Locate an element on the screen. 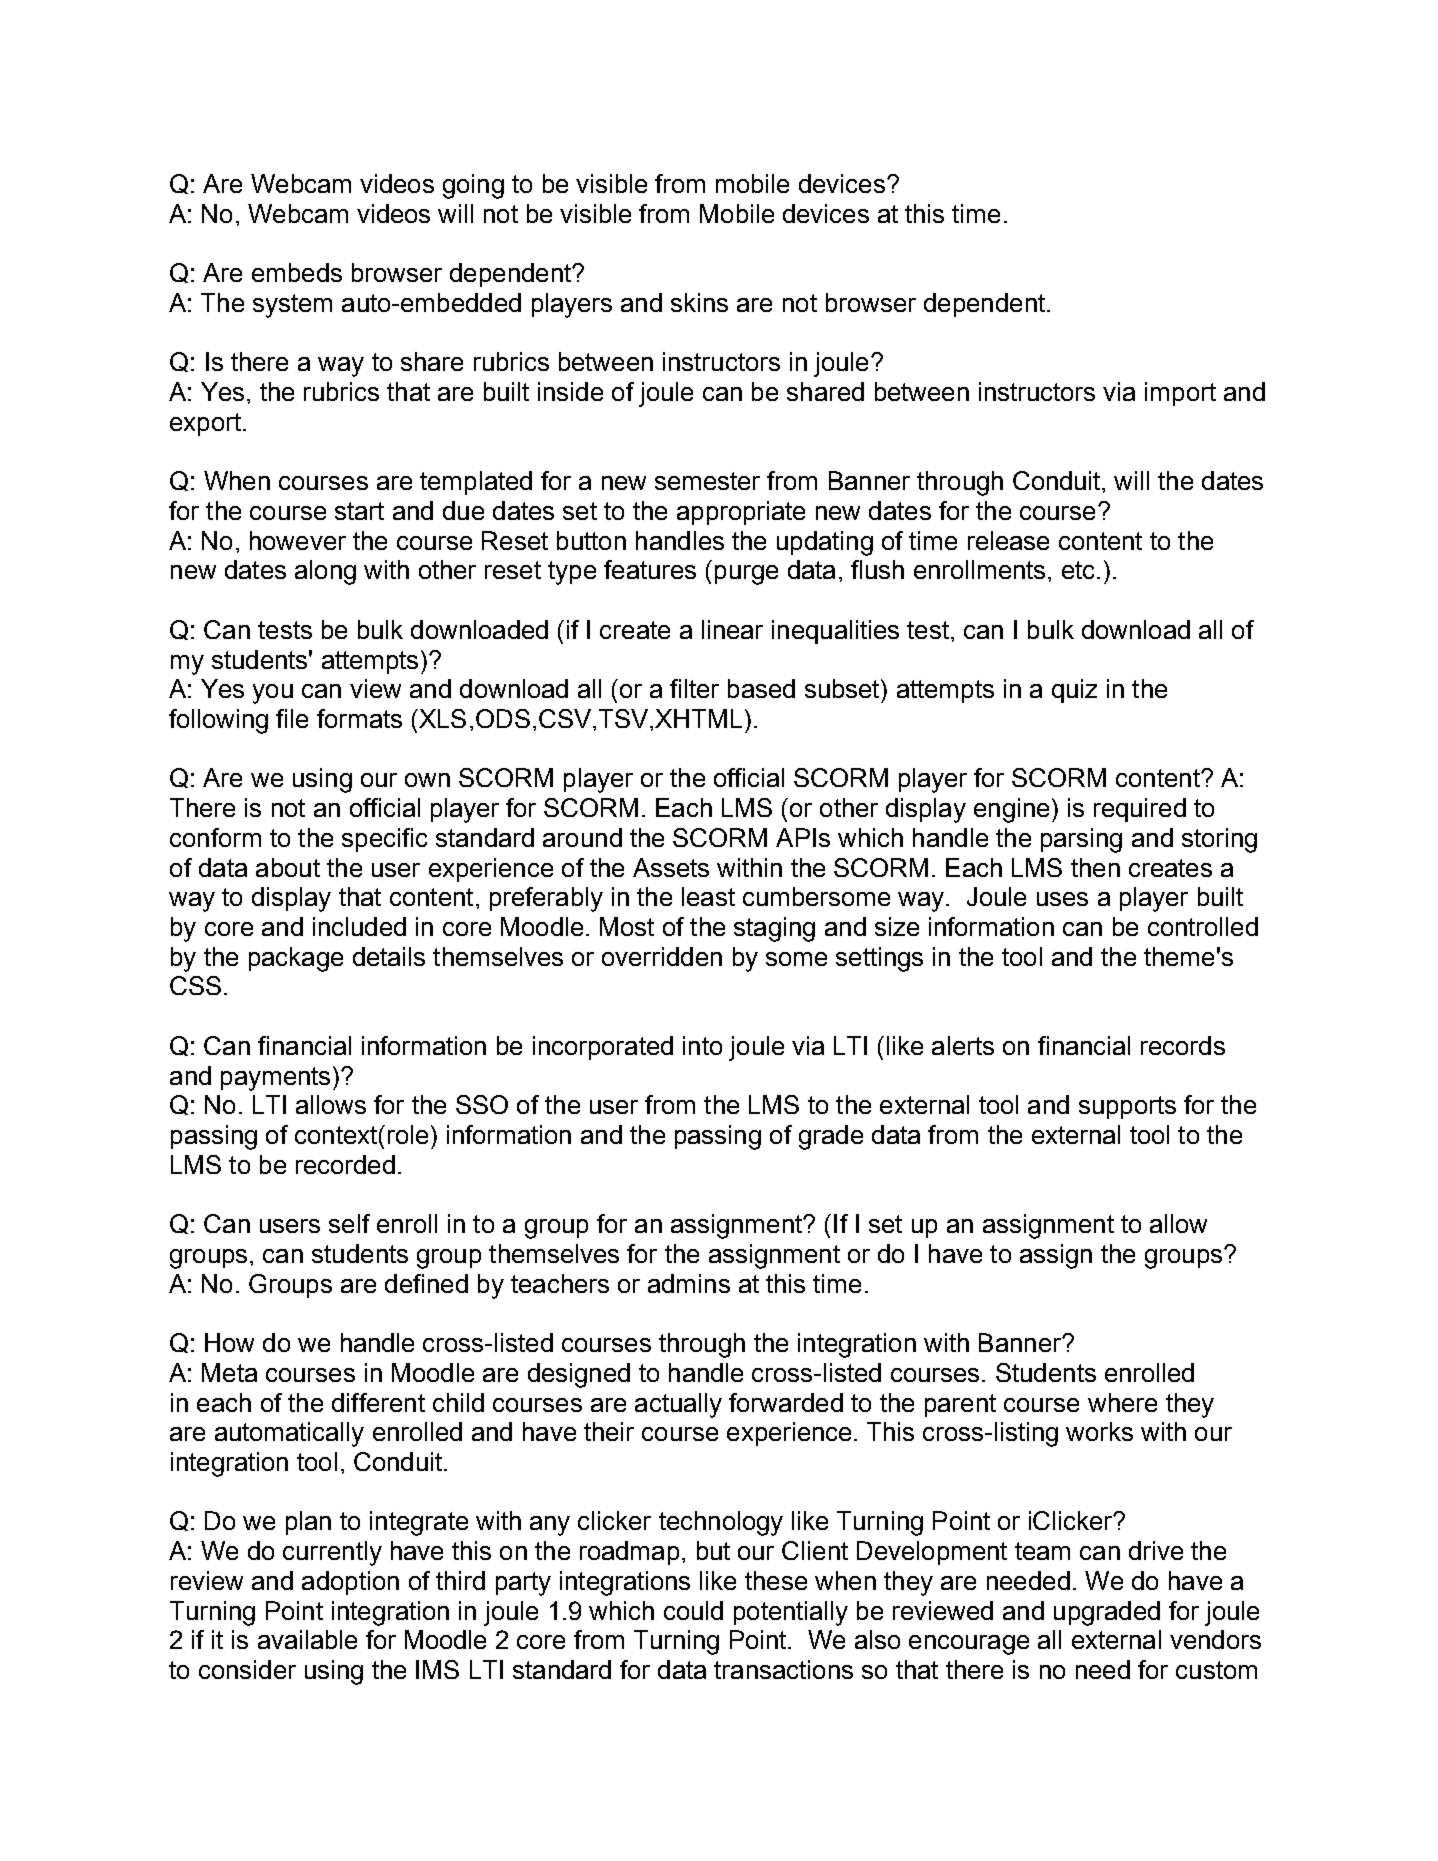 The image size is (1438, 1861). etc is located at coordinates (1078, 570).
